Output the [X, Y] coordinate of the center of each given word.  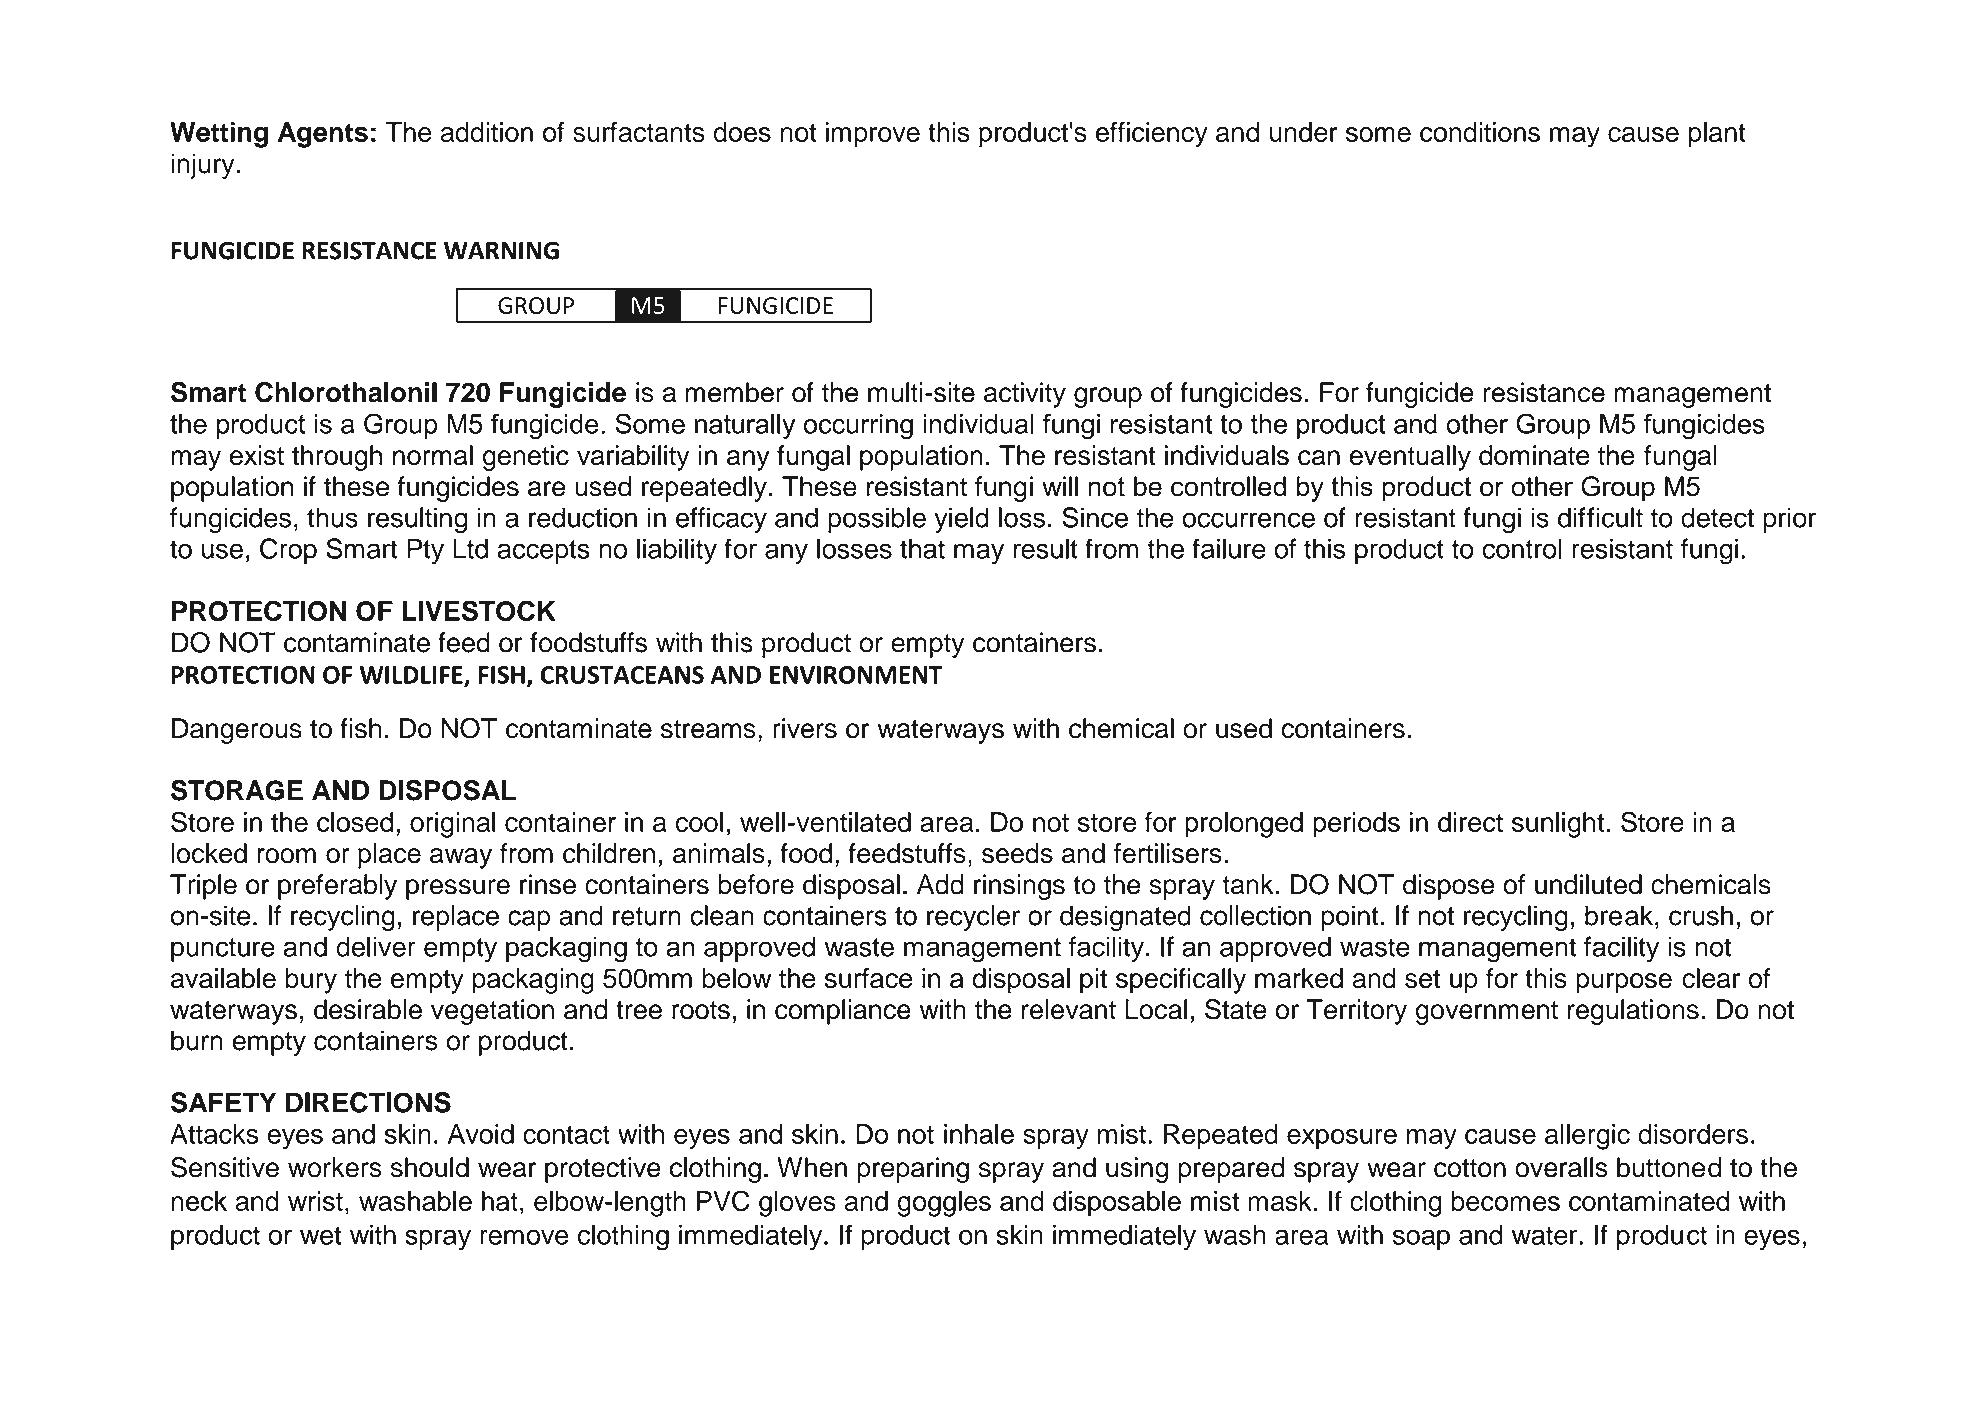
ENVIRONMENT [856, 675]
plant [1717, 135]
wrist [315, 1201]
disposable [1117, 1204]
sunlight [1558, 825]
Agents [323, 135]
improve [873, 135]
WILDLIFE [412, 676]
